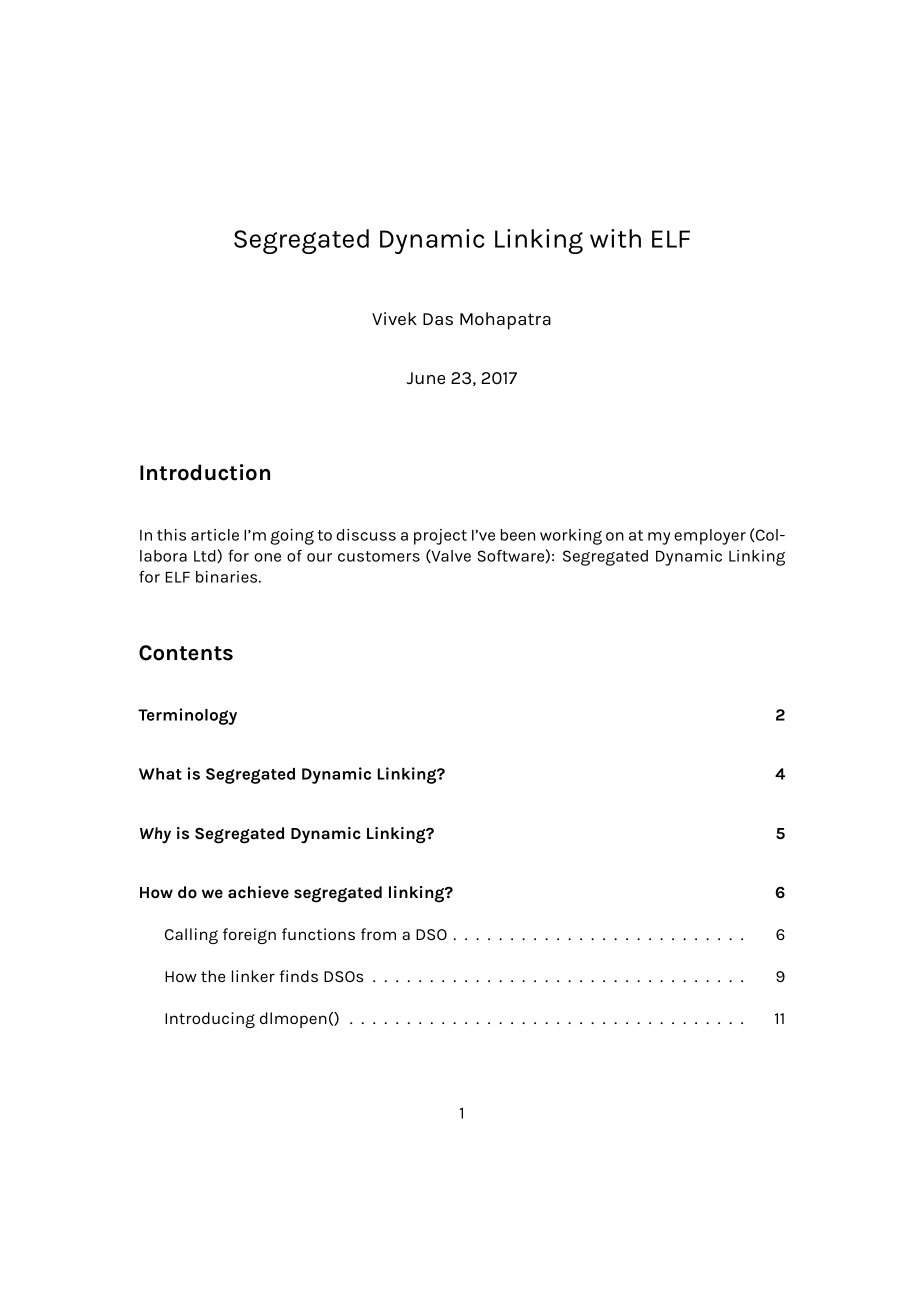 This image has height=1308, width=924. I want to click on Vivek, so click(394, 318).
